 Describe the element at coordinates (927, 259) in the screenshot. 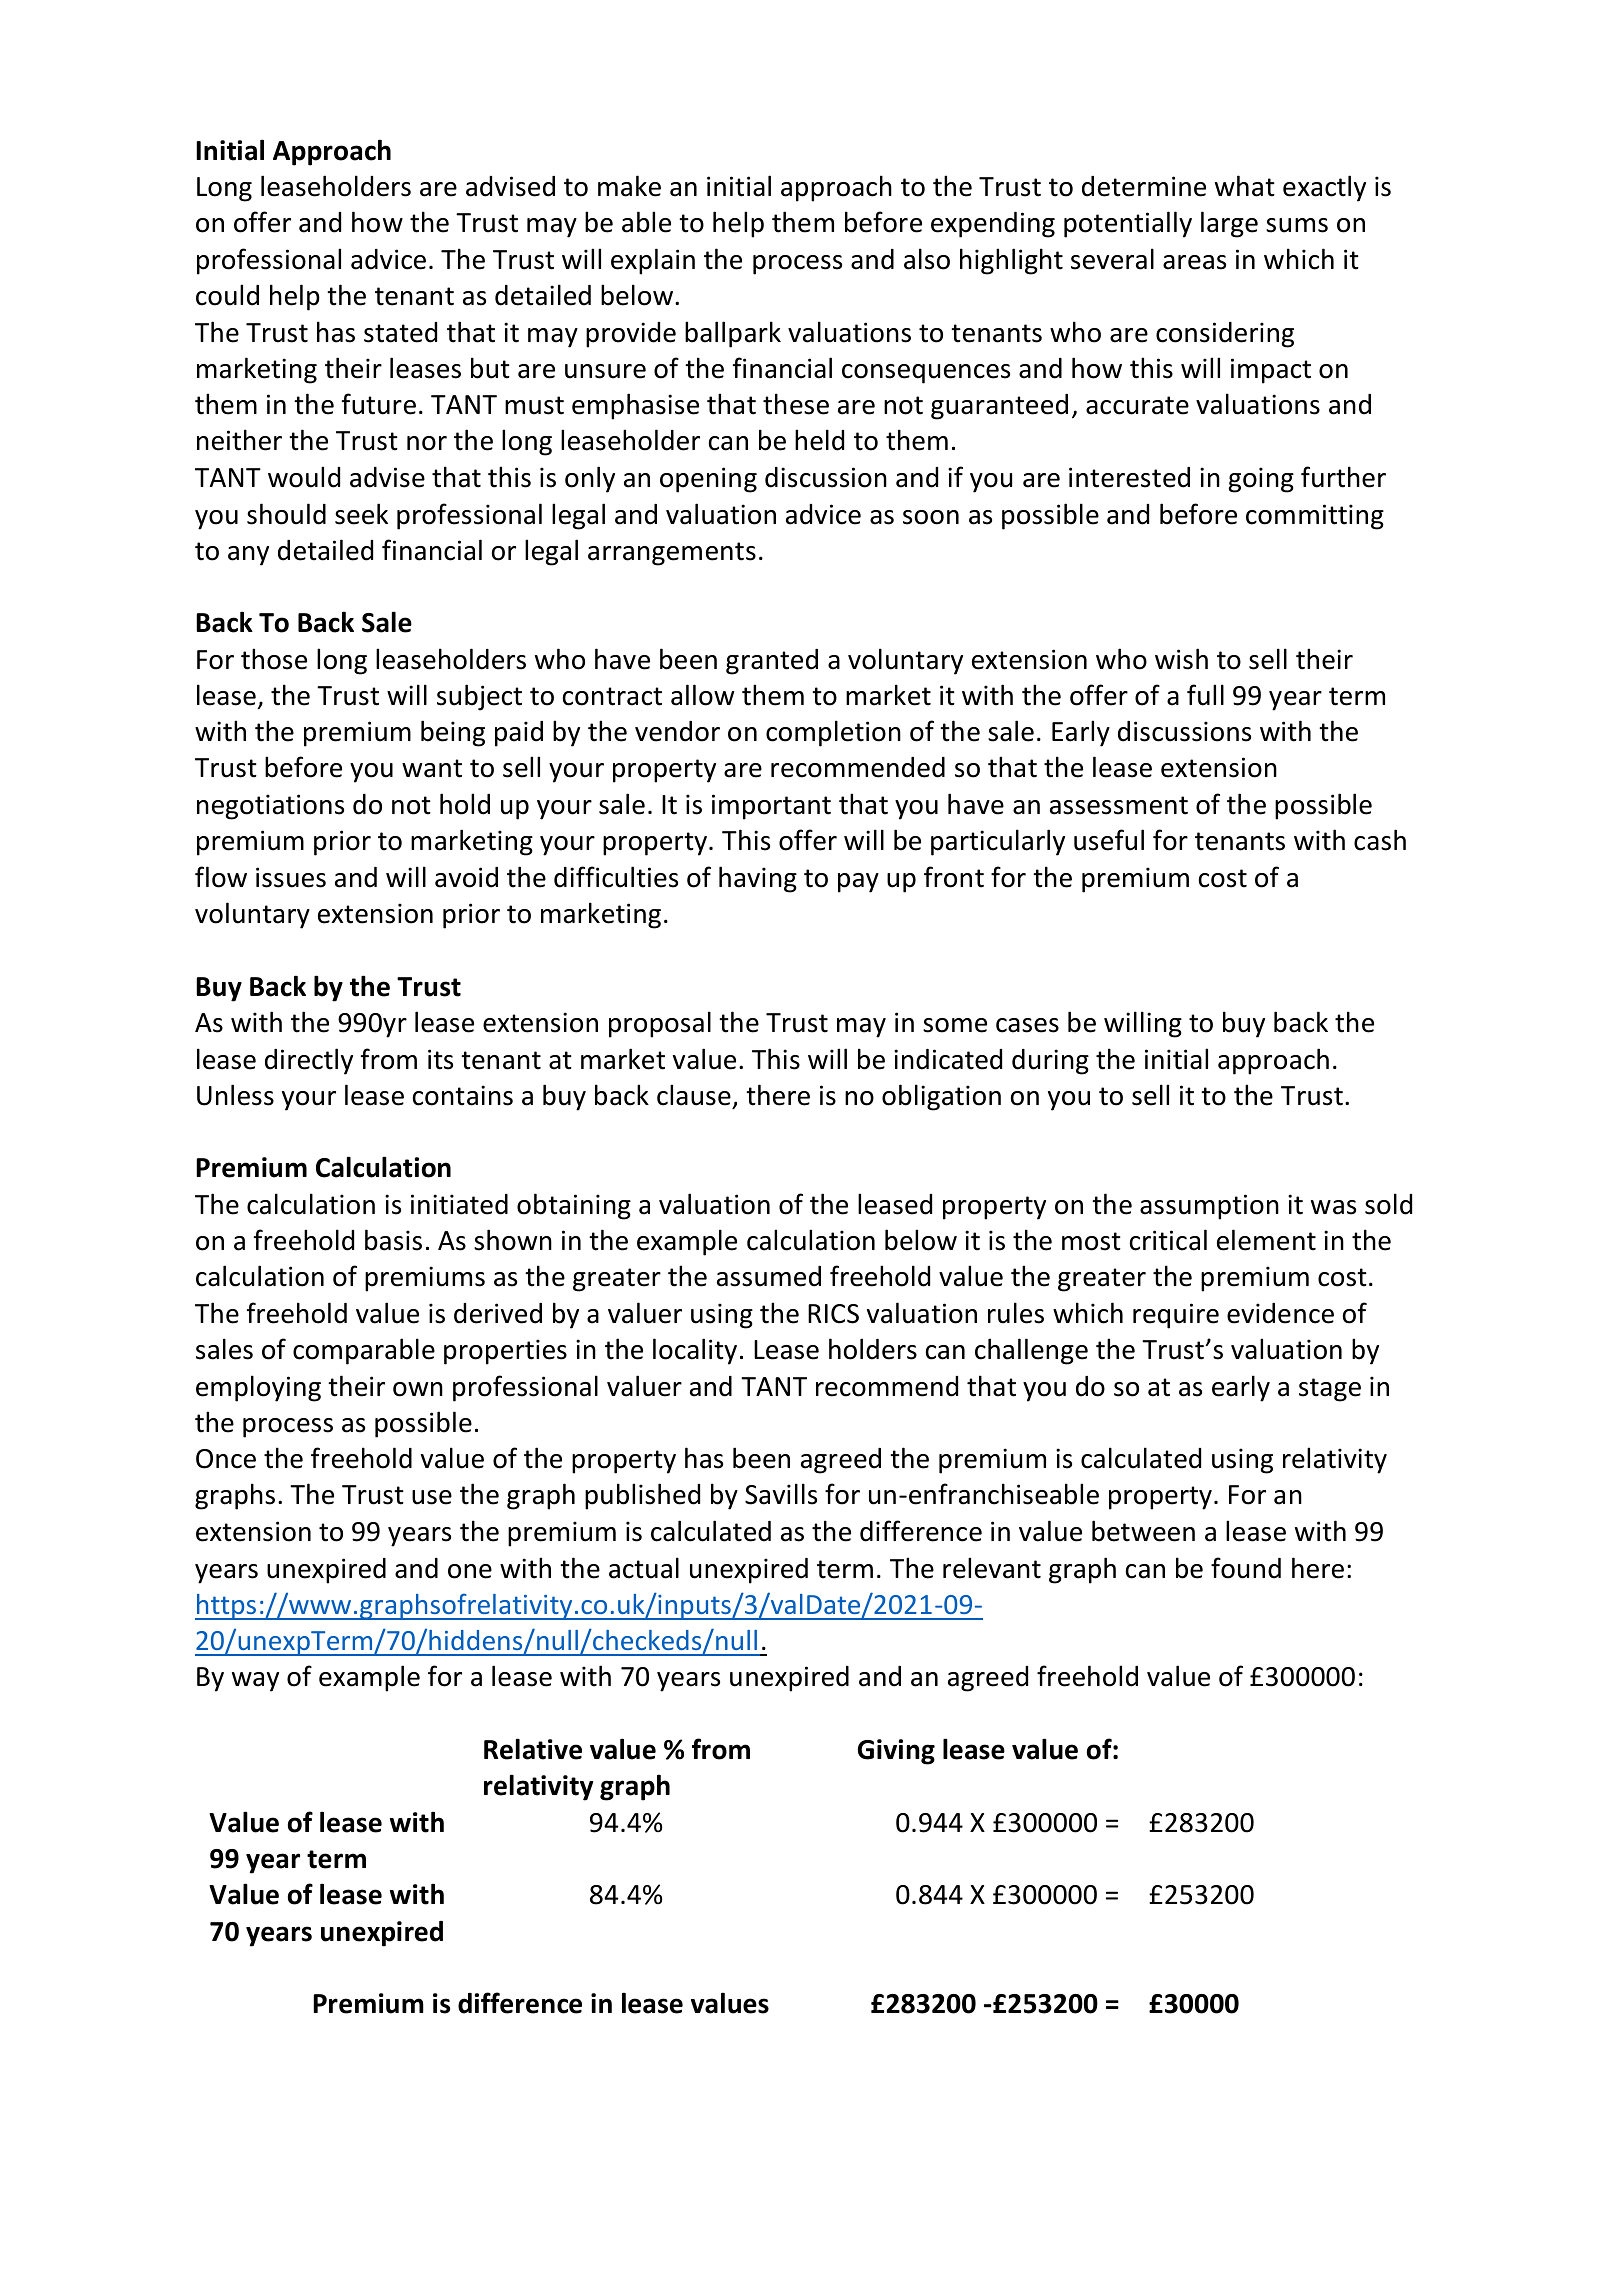

I see `also` at that location.
